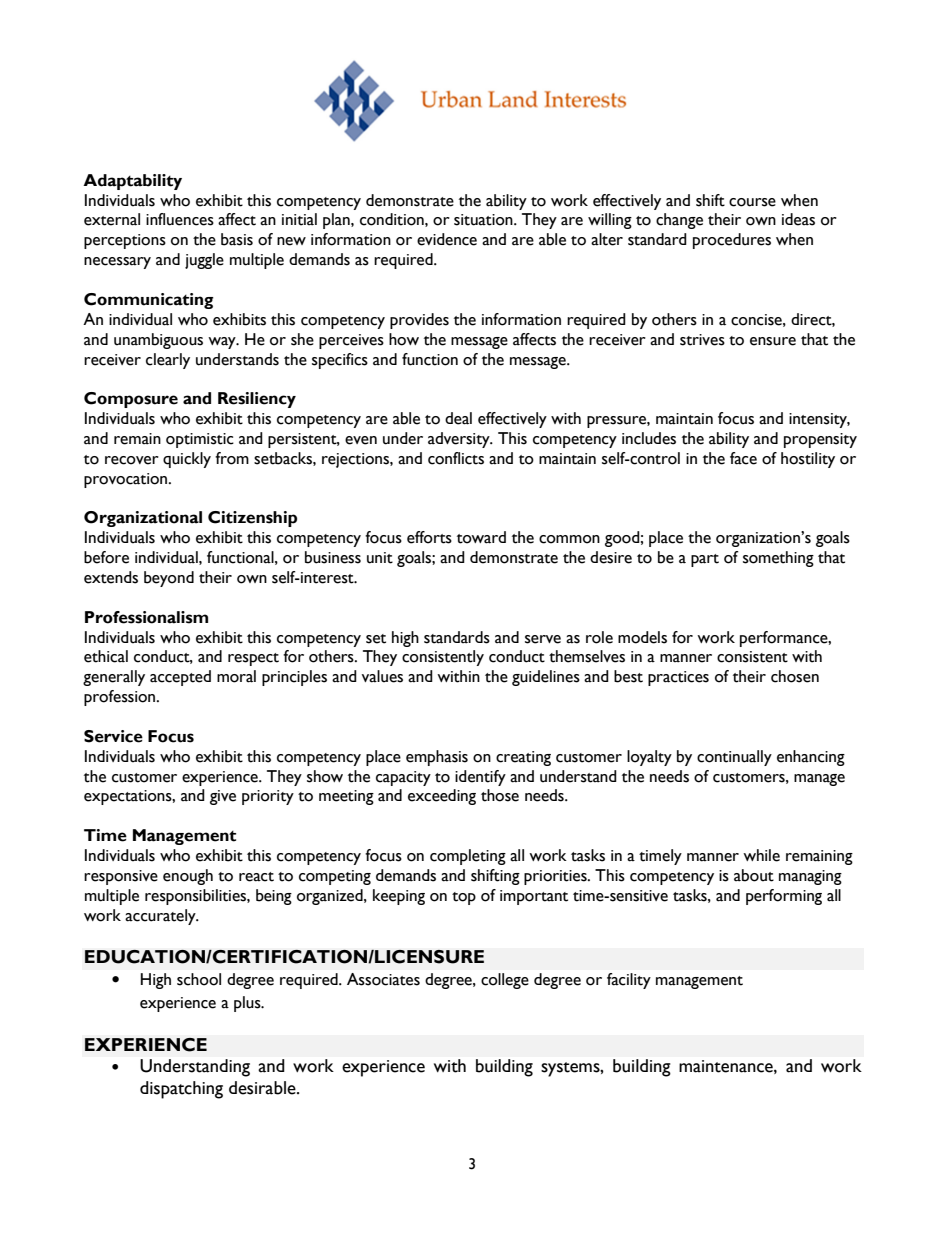  Describe the element at coordinates (734, 758) in the document. I see `continually` at that location.
